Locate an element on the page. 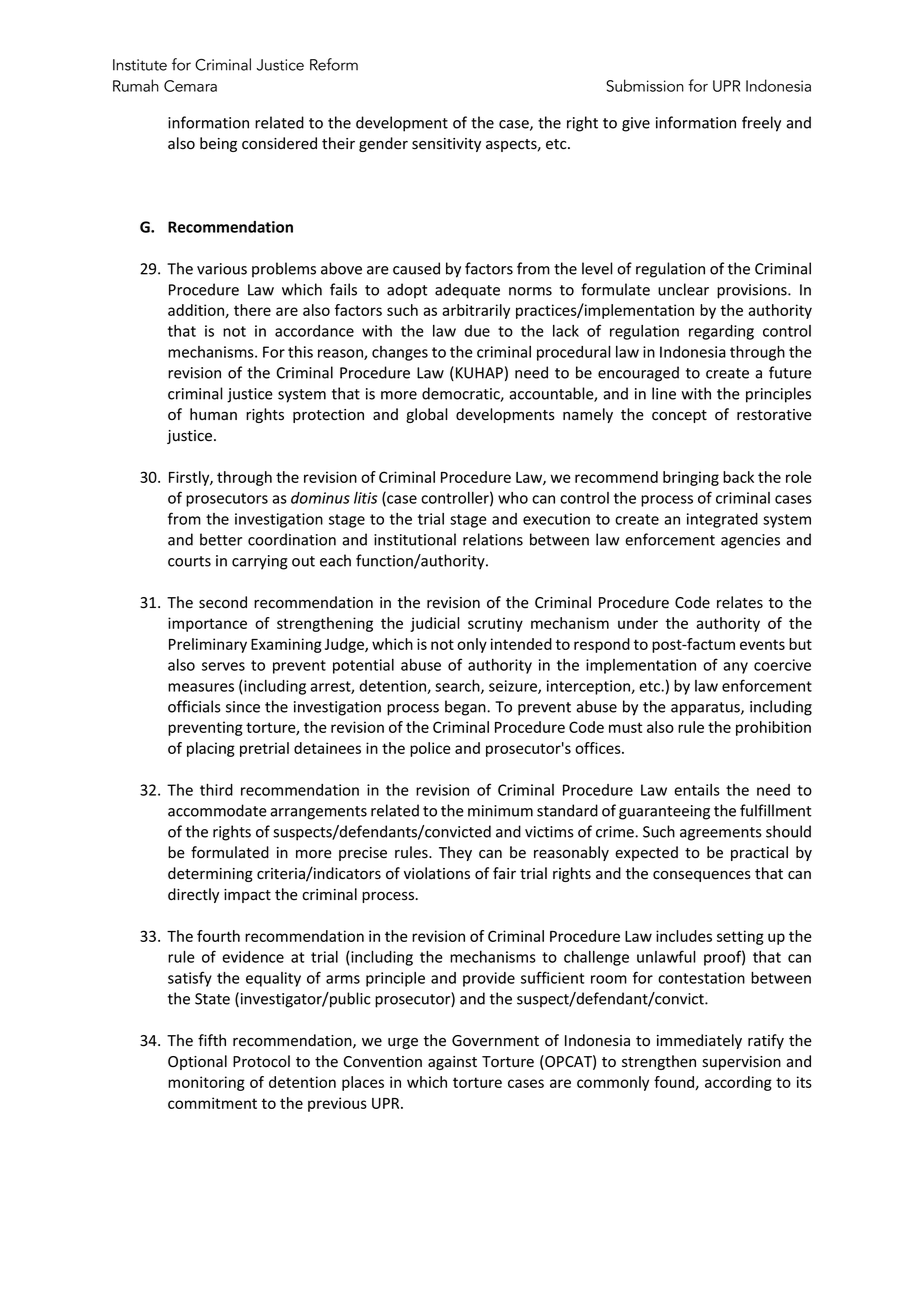 The image size is (924, 1308). according is located at coordinates (738, 1083).
